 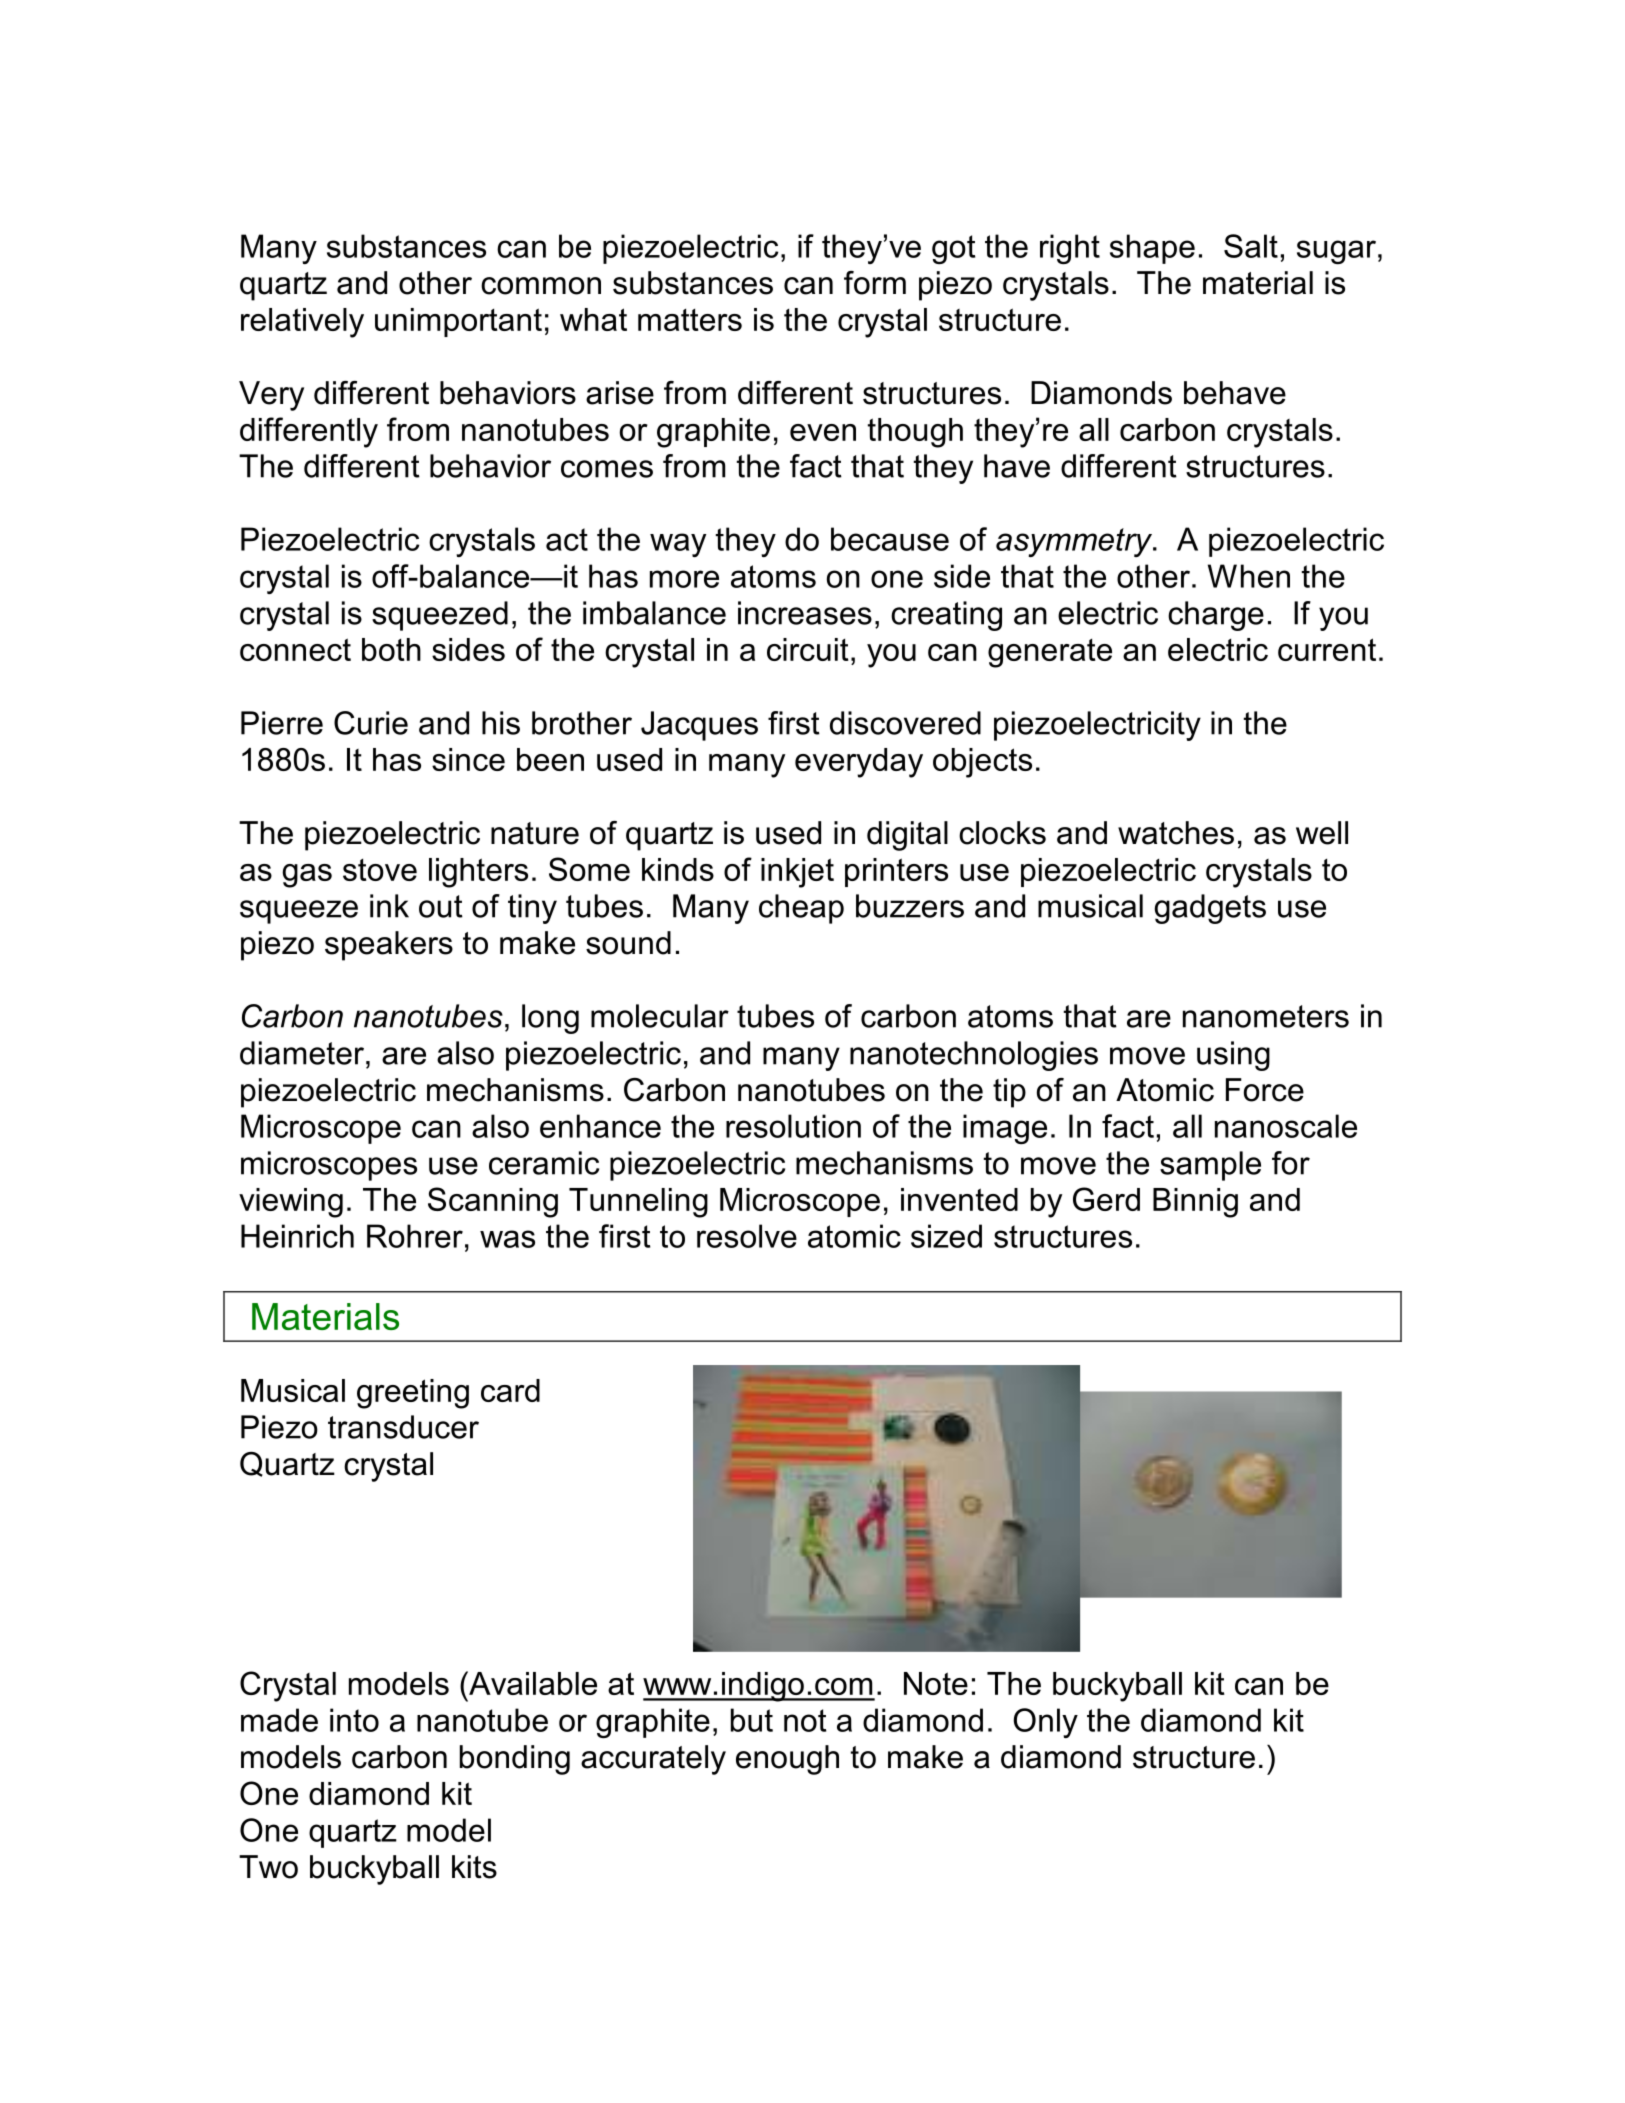 What do you see at coordinates (1233, 1056) in the screenshot?
I see `using` at bounding box center [1233, 1056].
